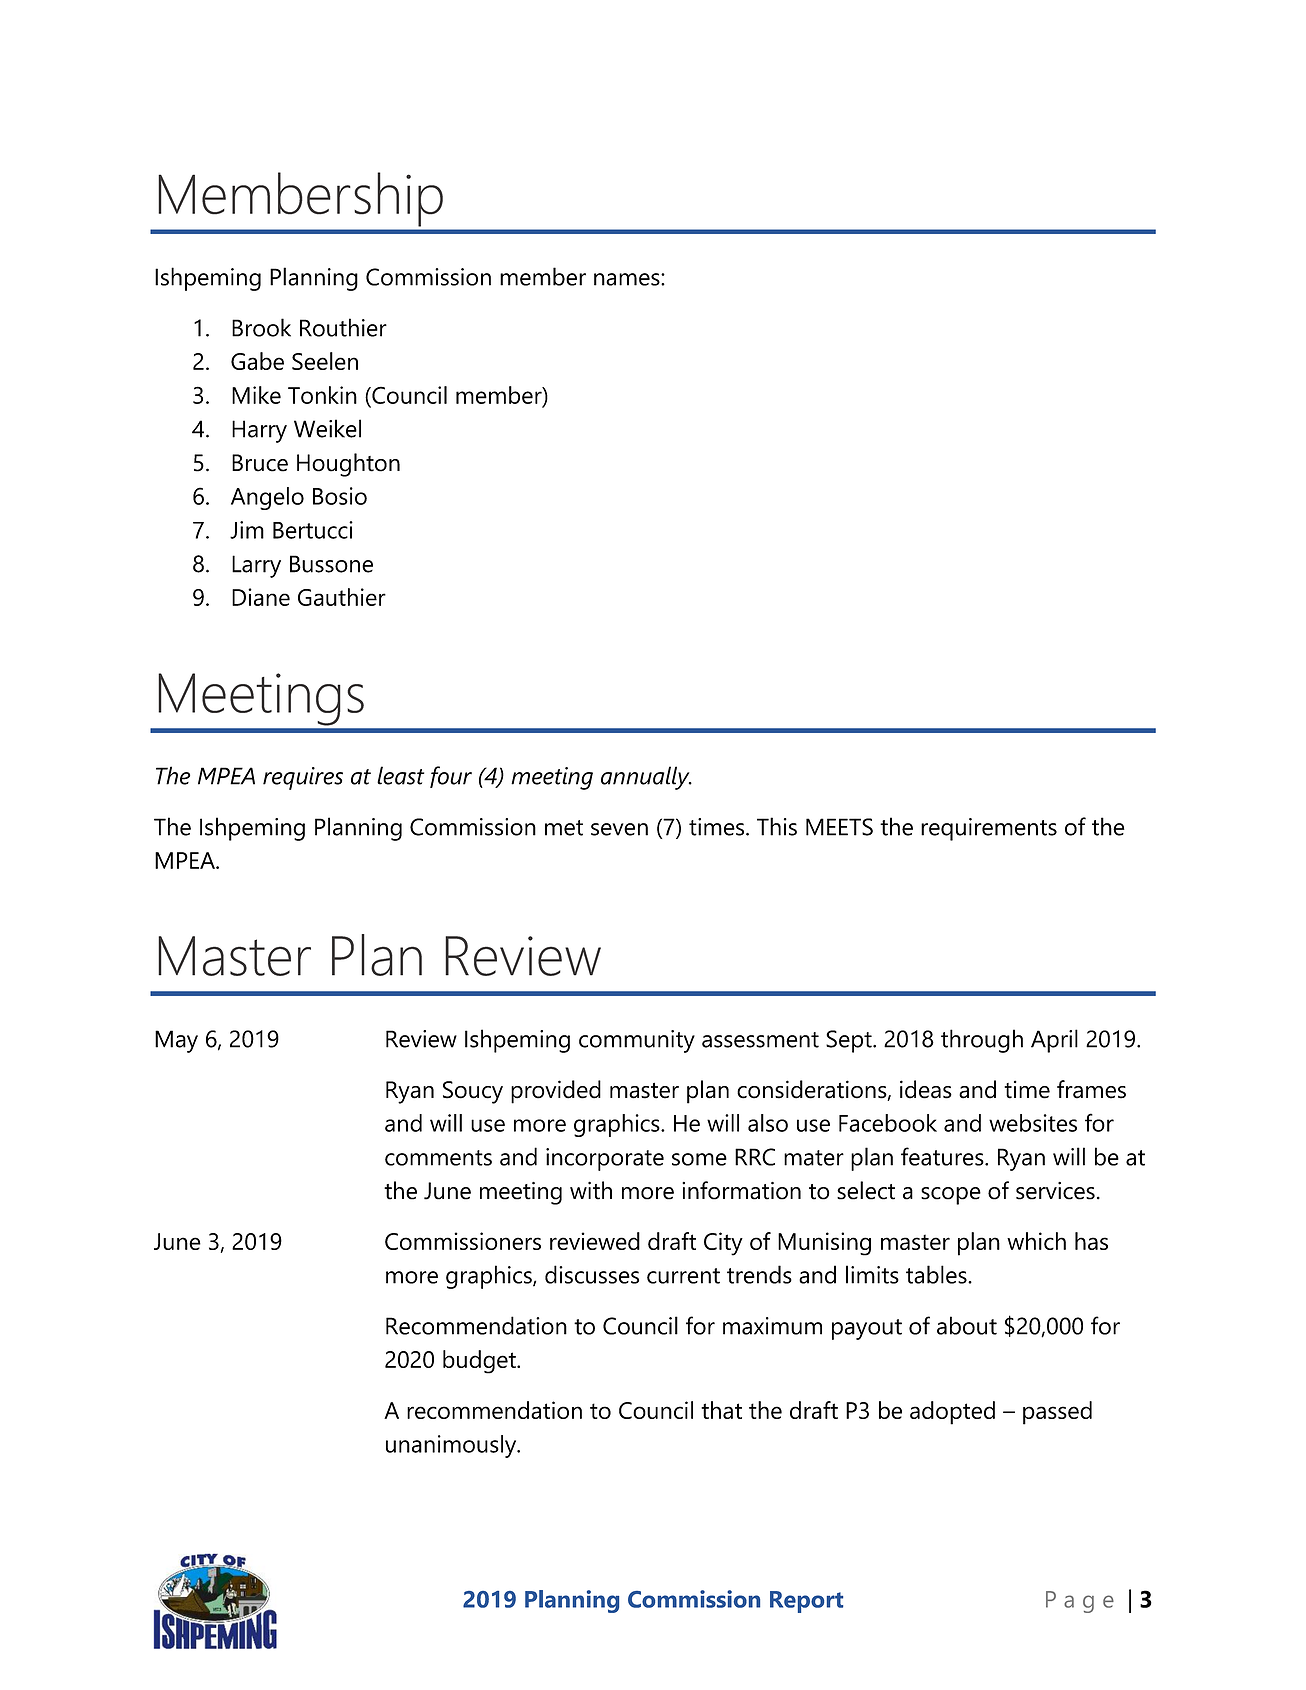 The image size is (1306, 1690). Describe the element at coordinates (637, 1041) in the screenshot. I see `community` at that location.
